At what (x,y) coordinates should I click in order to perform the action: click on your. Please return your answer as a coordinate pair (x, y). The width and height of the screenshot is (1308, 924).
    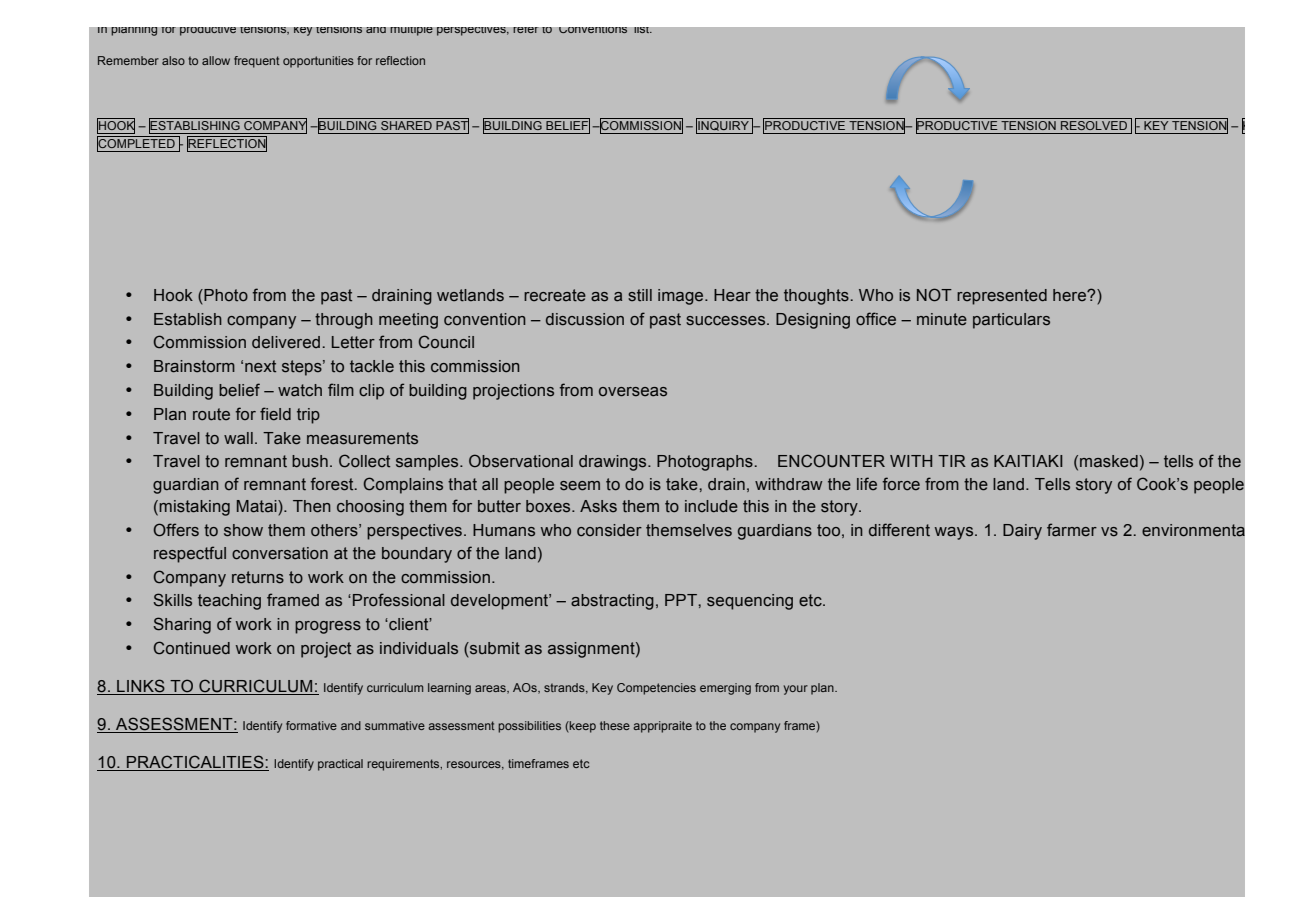
    Looking at the image, I should click on (796, 690).
